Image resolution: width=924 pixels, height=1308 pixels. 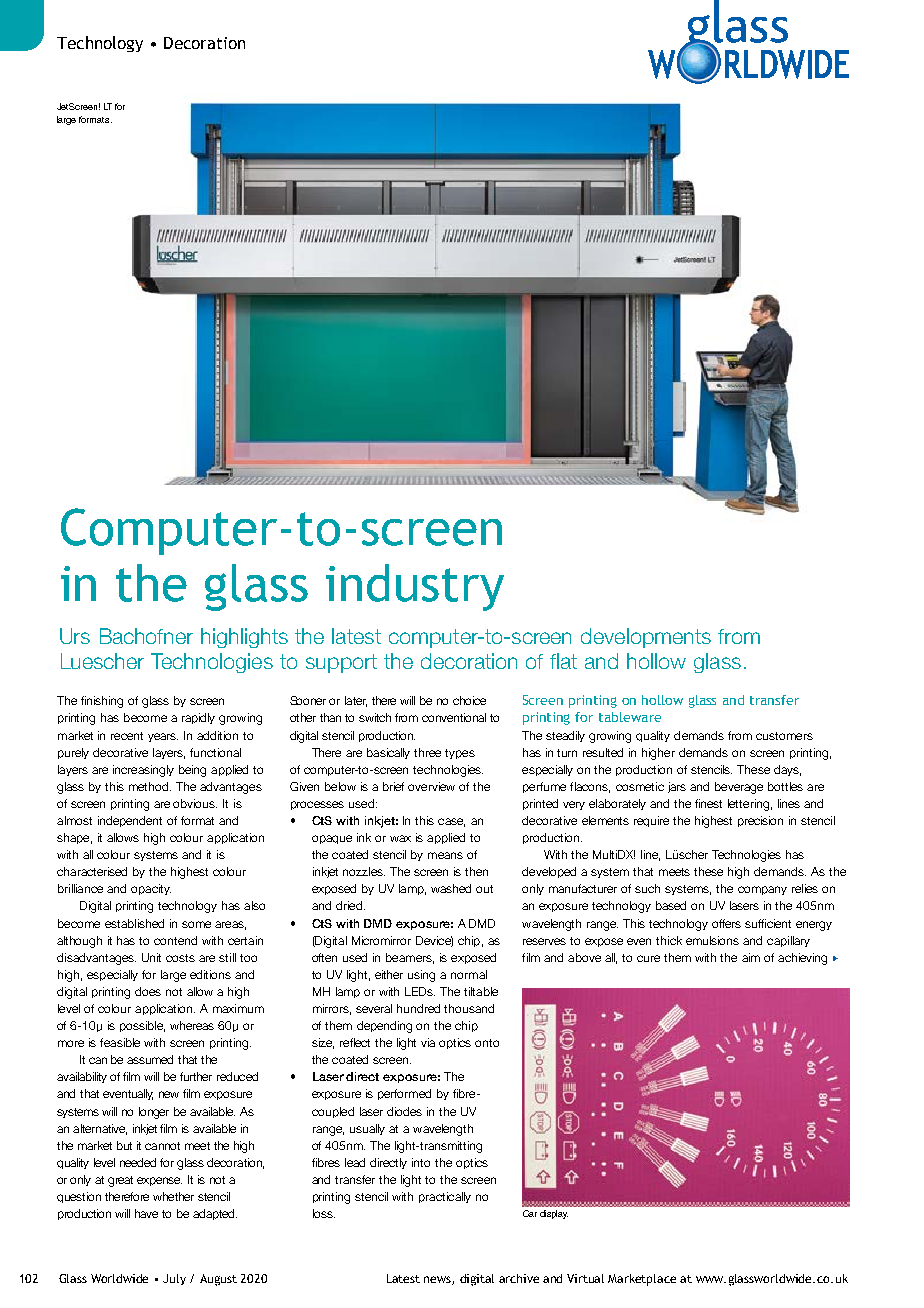 I want to click on aim, so click(x=751, y=957).
